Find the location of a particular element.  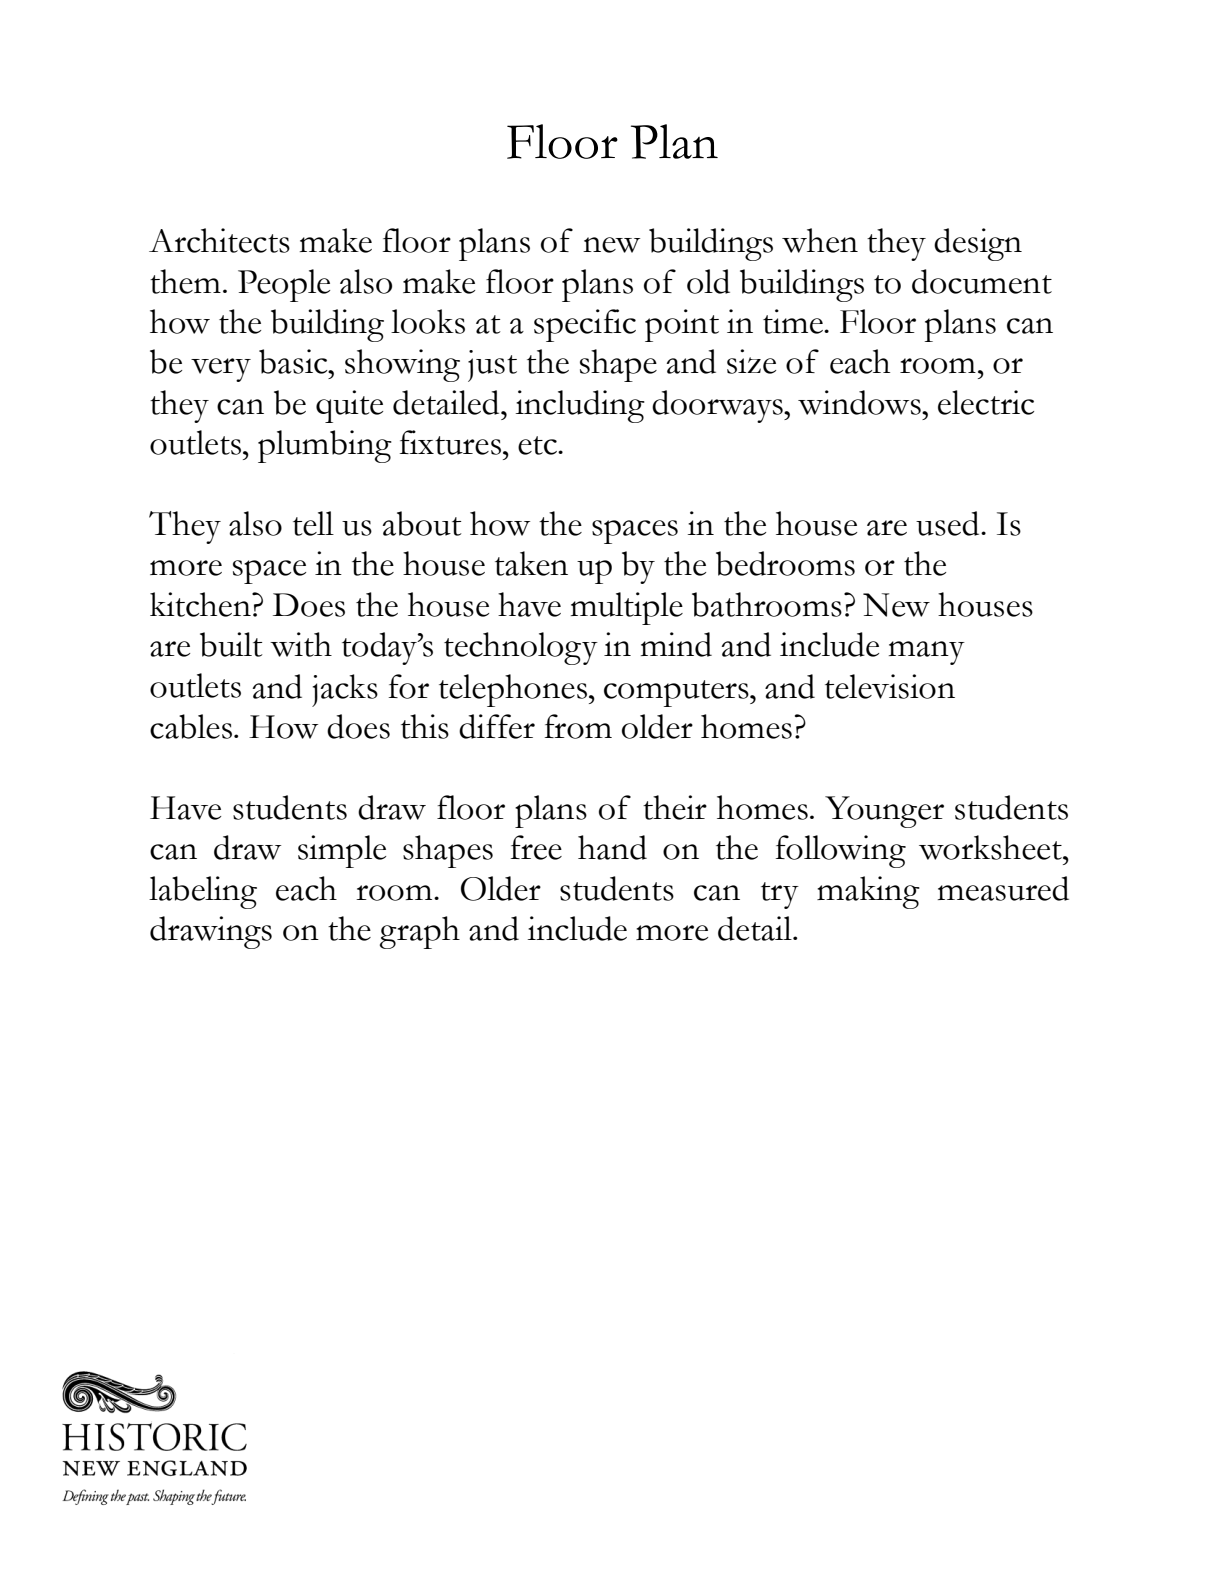

specific is located at coordinates (585, 325).
